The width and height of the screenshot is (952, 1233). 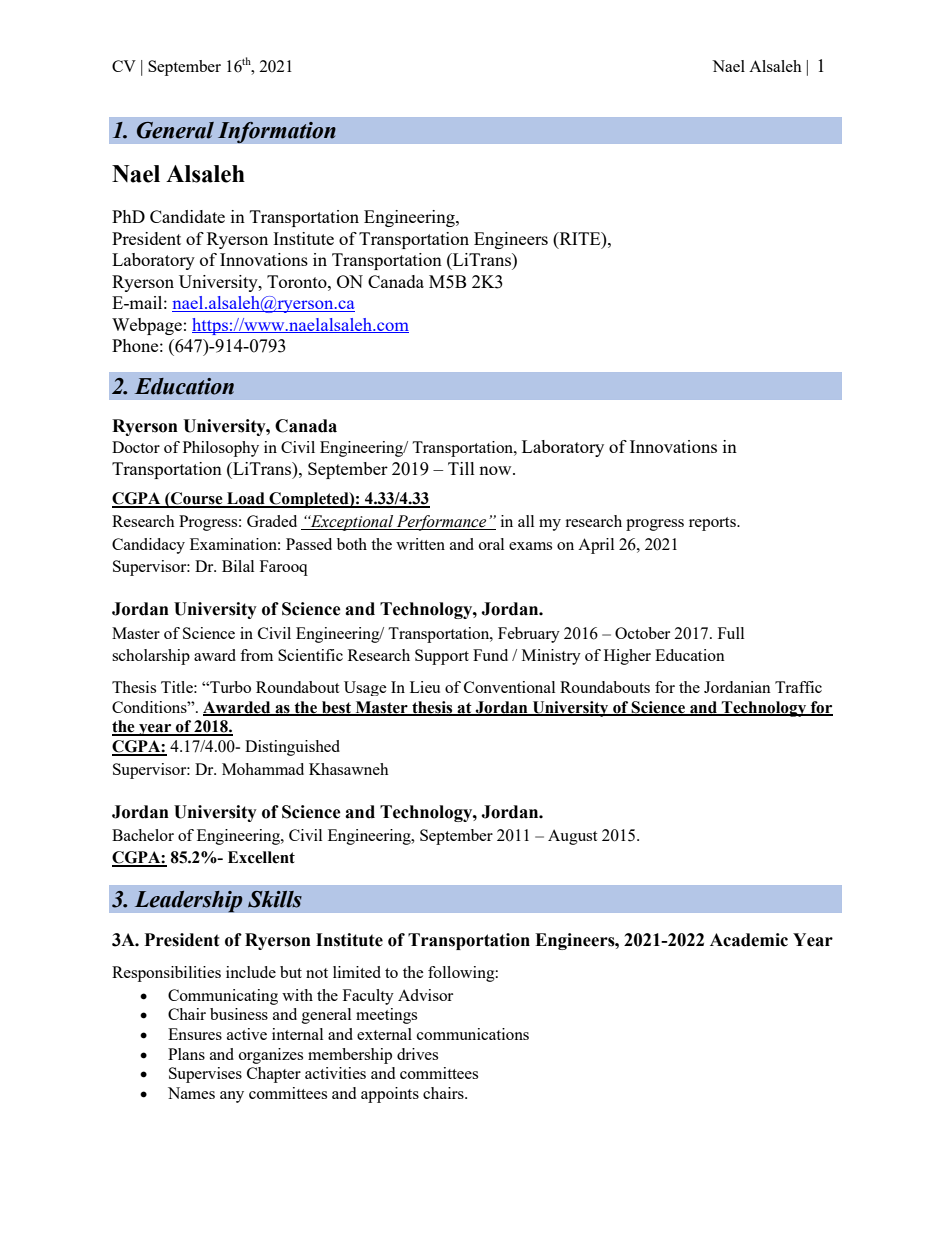 What do you see at coordinates (572, 837) in the screenshot?
I see `August` at bounding box center [572, 837].
